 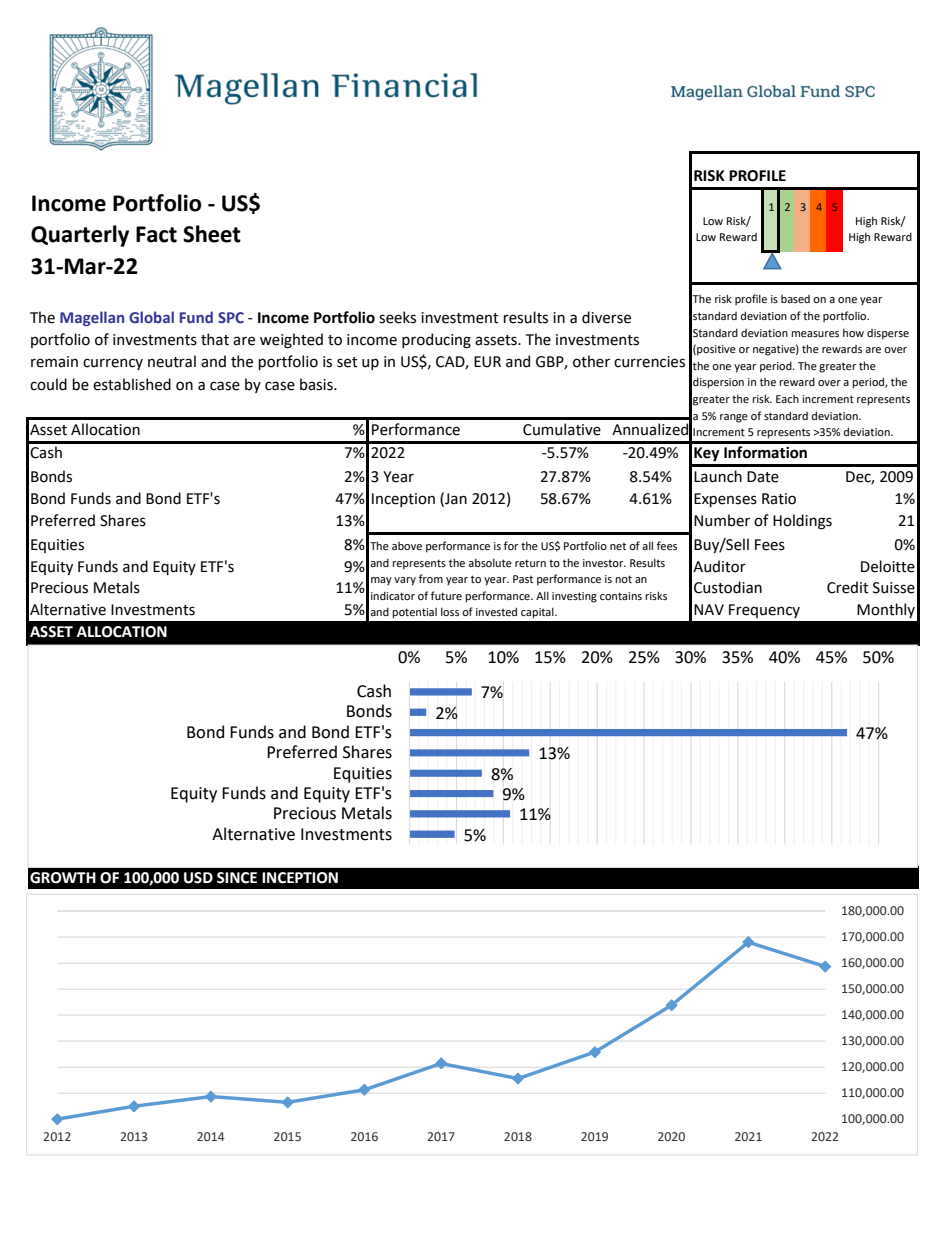 I want to click on Holdings, so click(x=802, y=522).
